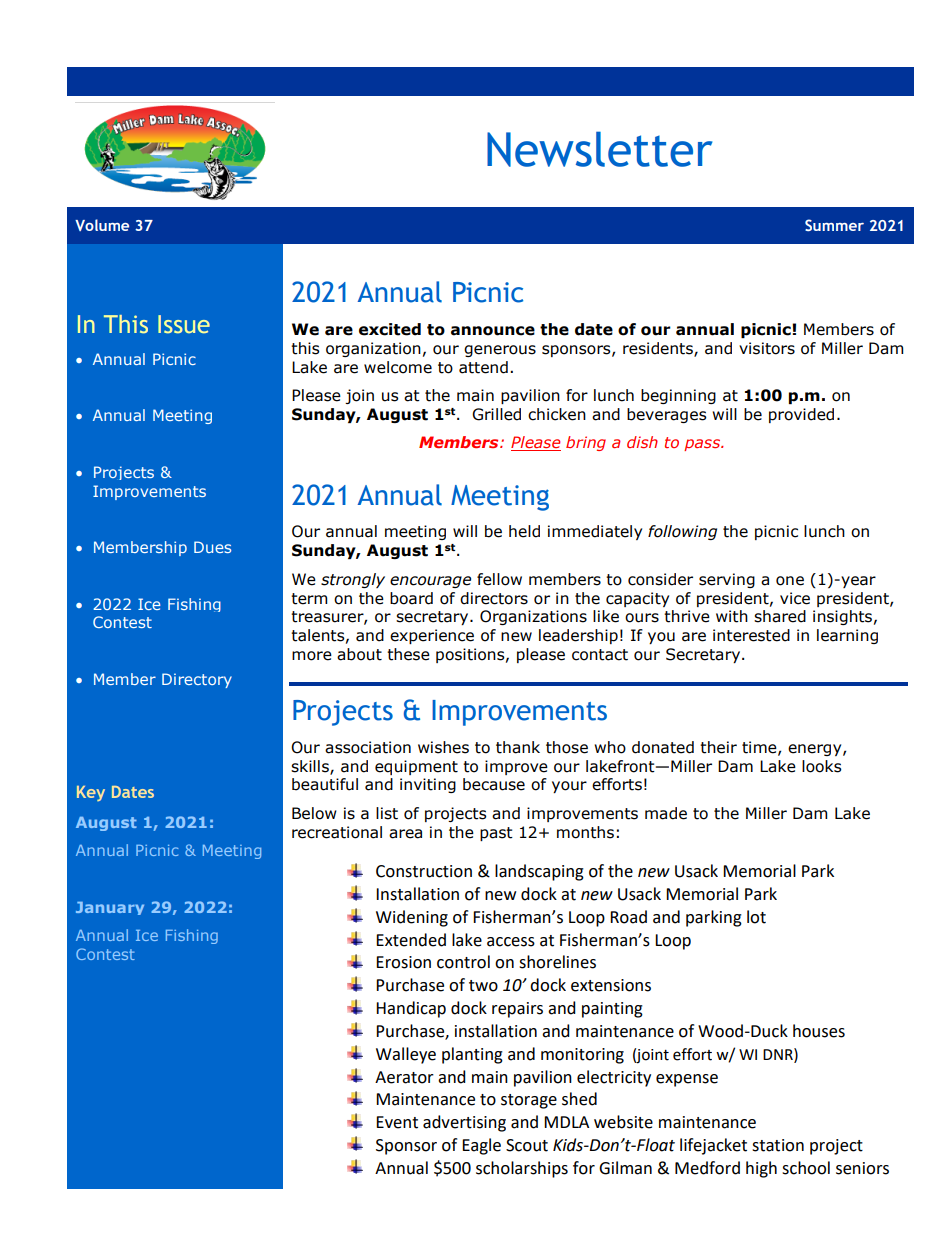  What do you see at coordinates (197, 680) in the document?
I see `Directory` at bounding box center [197, 680].
